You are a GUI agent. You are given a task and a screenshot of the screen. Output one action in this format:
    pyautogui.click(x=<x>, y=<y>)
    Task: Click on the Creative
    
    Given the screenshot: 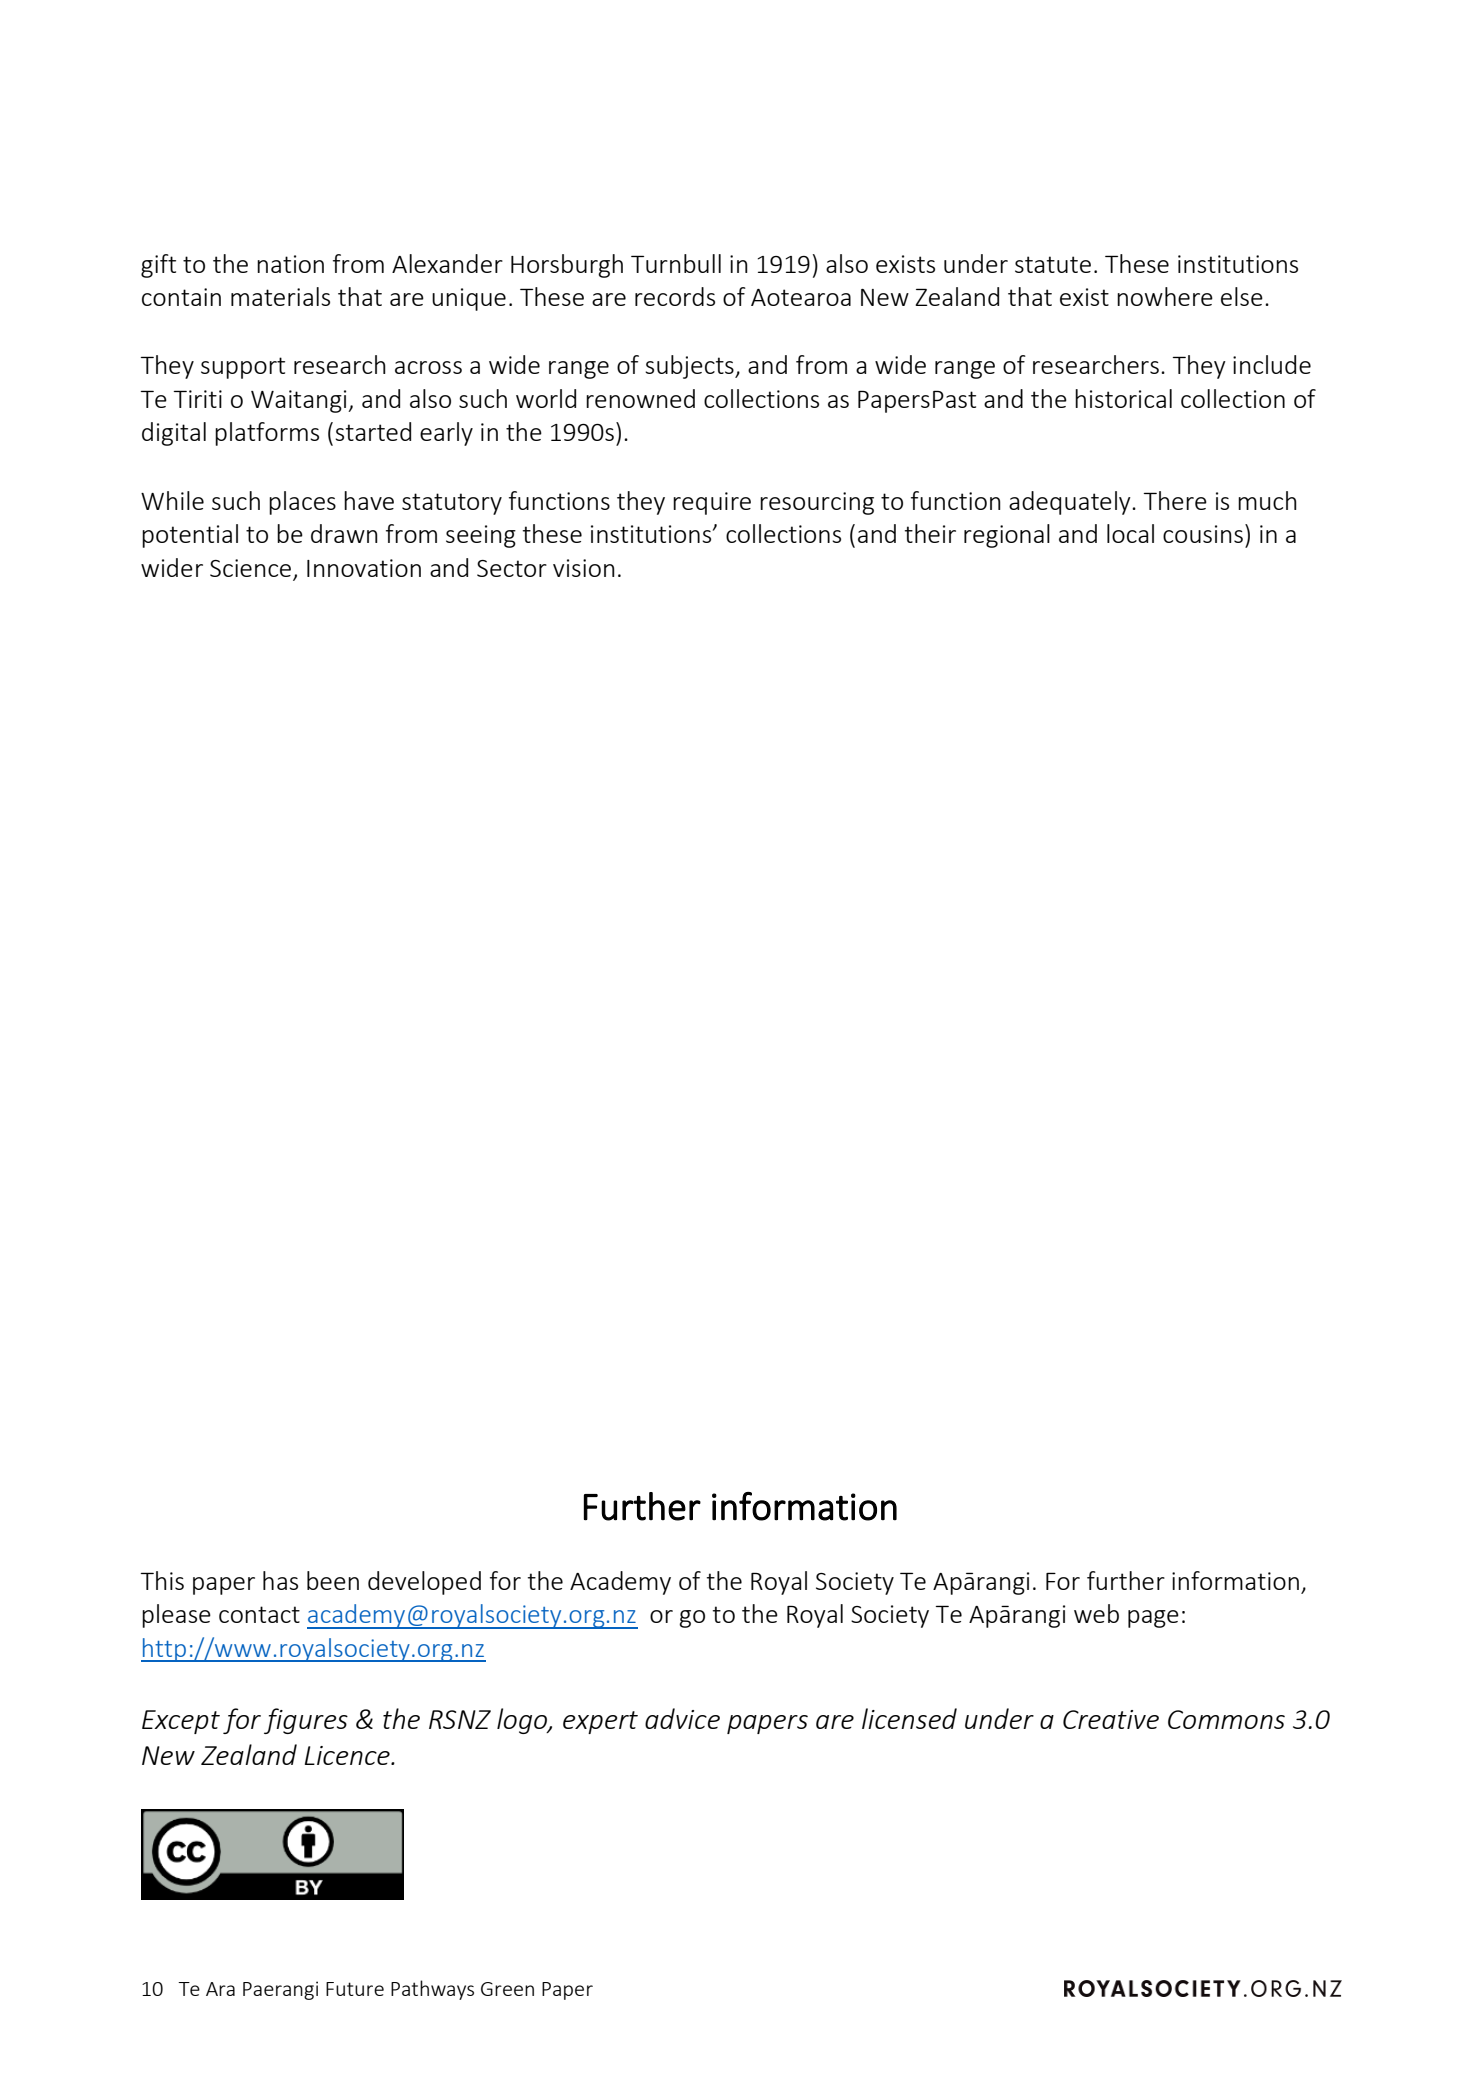 What is the action you would take?
    pyautogui.click(x=1111, y=1719)
